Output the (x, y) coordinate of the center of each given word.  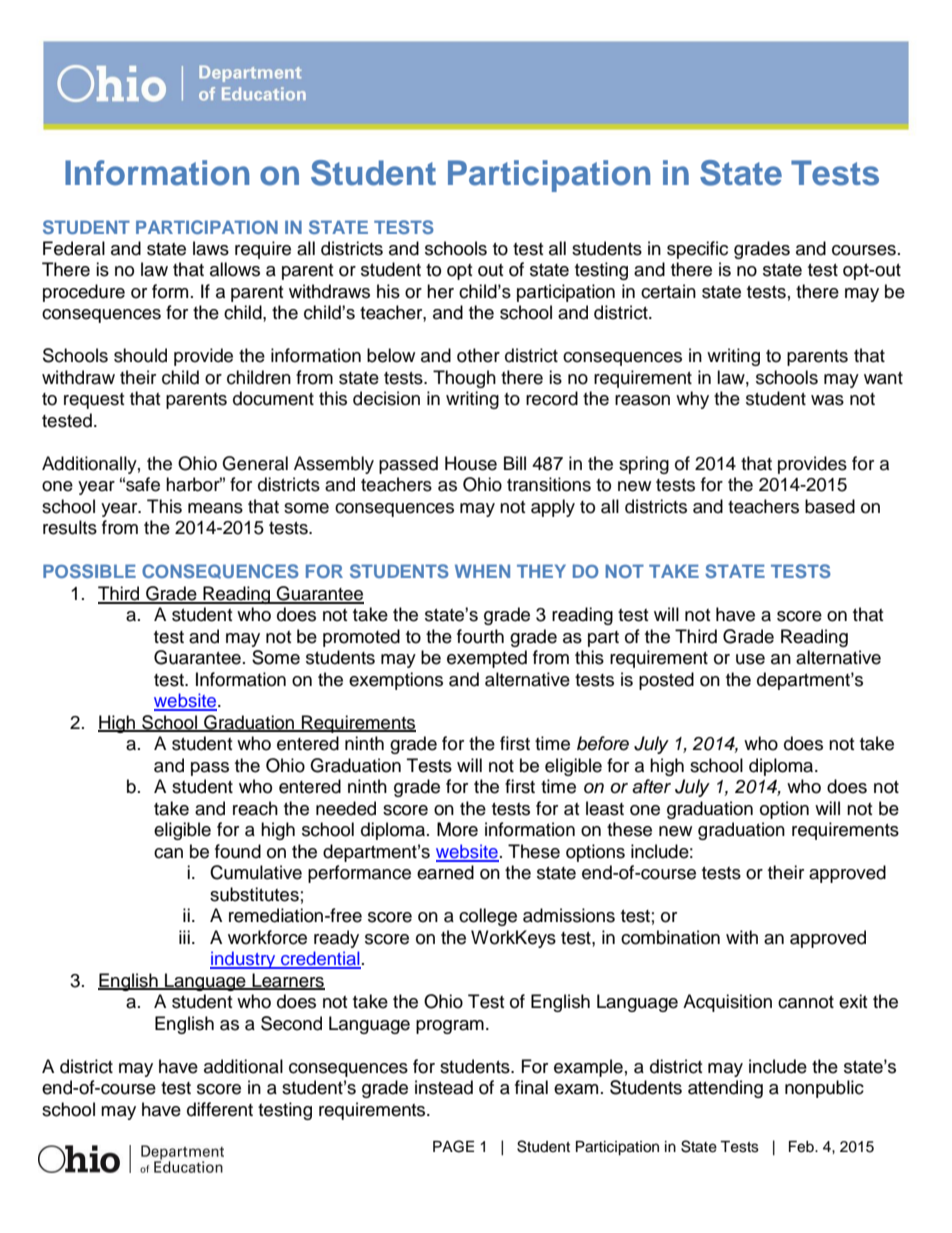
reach (255, 808)
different (220, 1109)
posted (666, 681)
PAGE (453, 1146)
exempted (487, 659)
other (478, 355)
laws (211, 248)
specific (697, 250)
